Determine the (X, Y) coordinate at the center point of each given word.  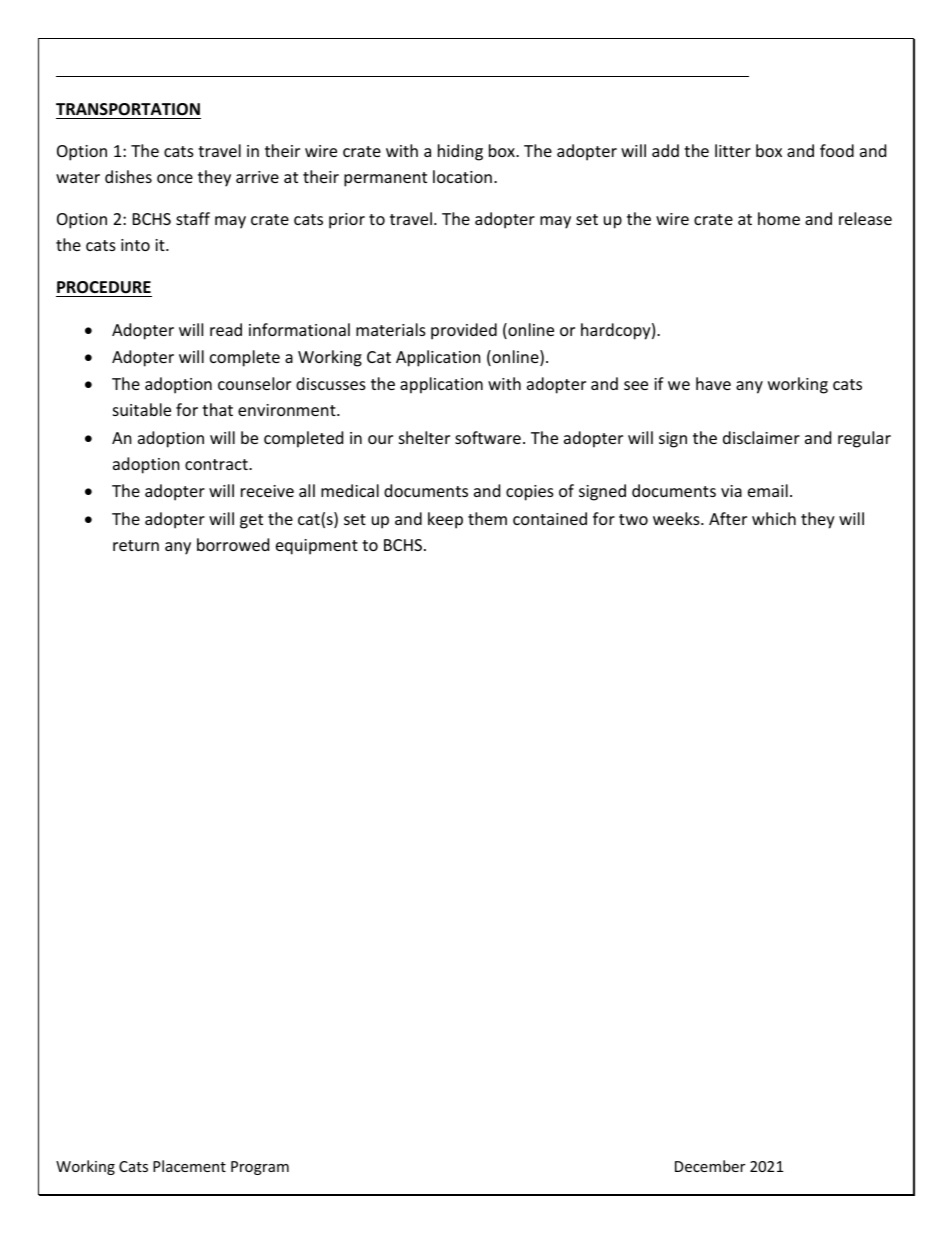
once (175, 178)
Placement (189, 1166)
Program (260, 1168)
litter (733, 150)
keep (445, 520)
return (136, 545)
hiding (460, 152)
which (774, 518)
